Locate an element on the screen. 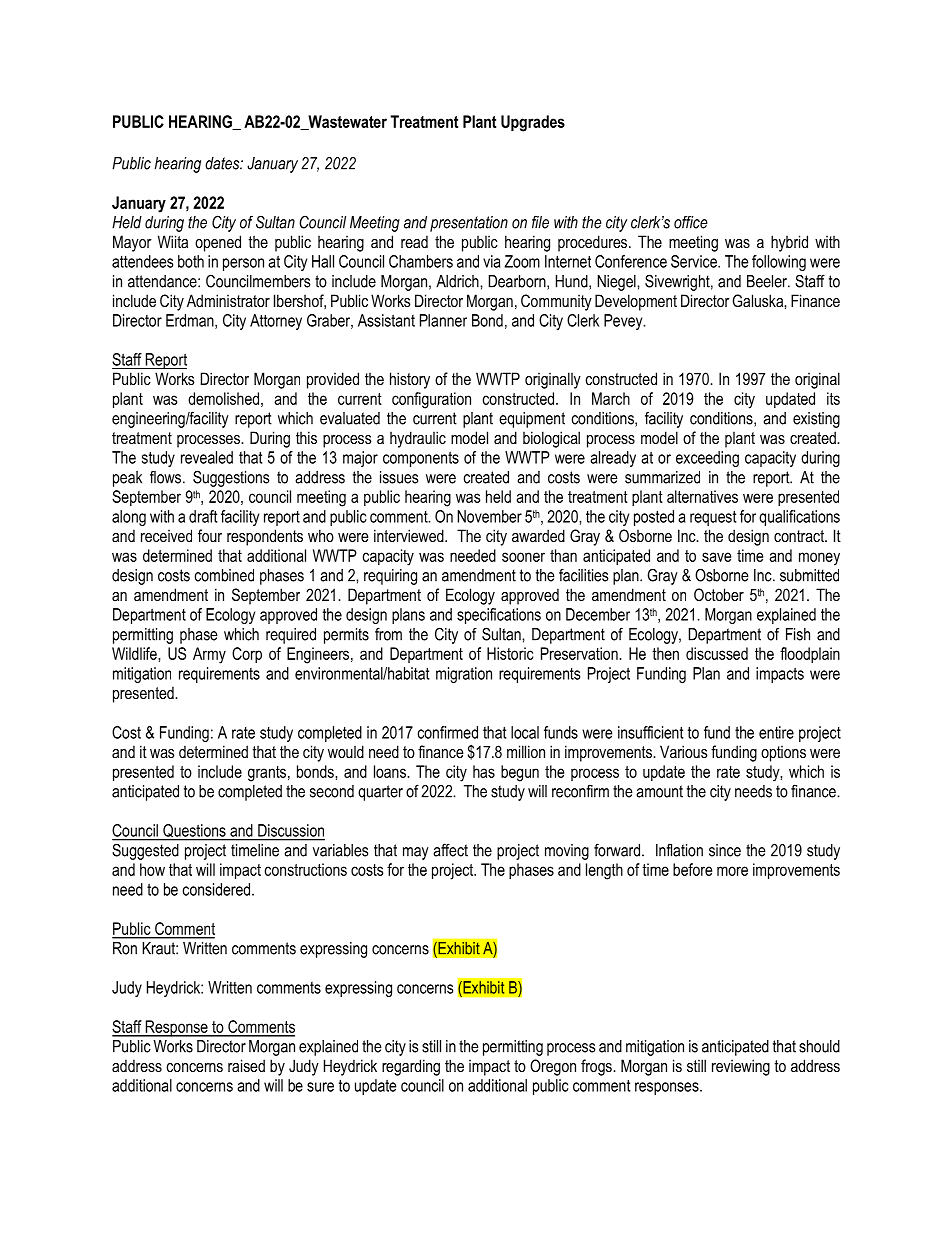  since is located at coordinates (725, 850).
